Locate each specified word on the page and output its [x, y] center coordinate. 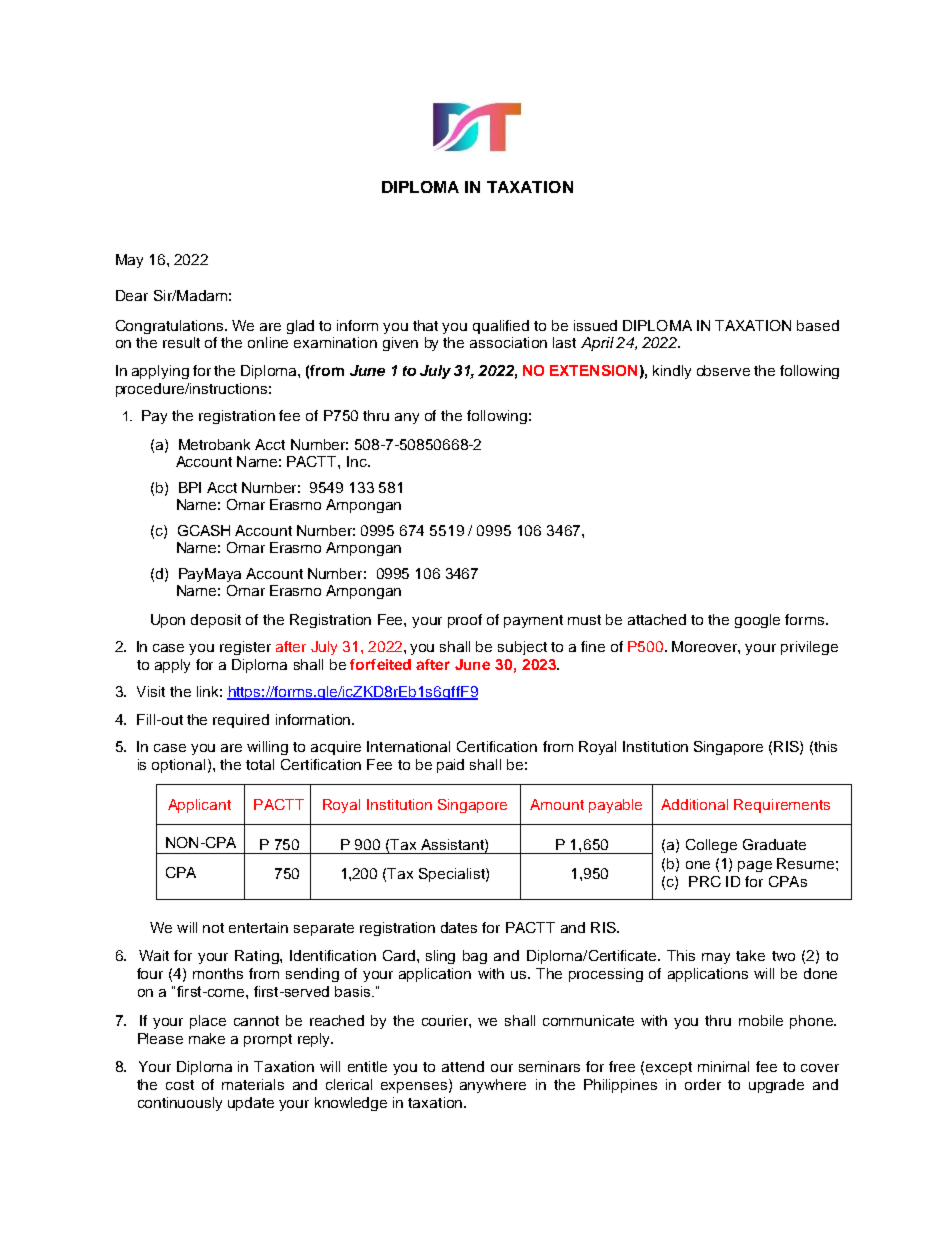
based [818, 325]
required [241, 721]
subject [522, 648]
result [181, 342]
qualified [501, 327]
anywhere [493, 1086]
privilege [809, 648]
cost [180, 1085]
